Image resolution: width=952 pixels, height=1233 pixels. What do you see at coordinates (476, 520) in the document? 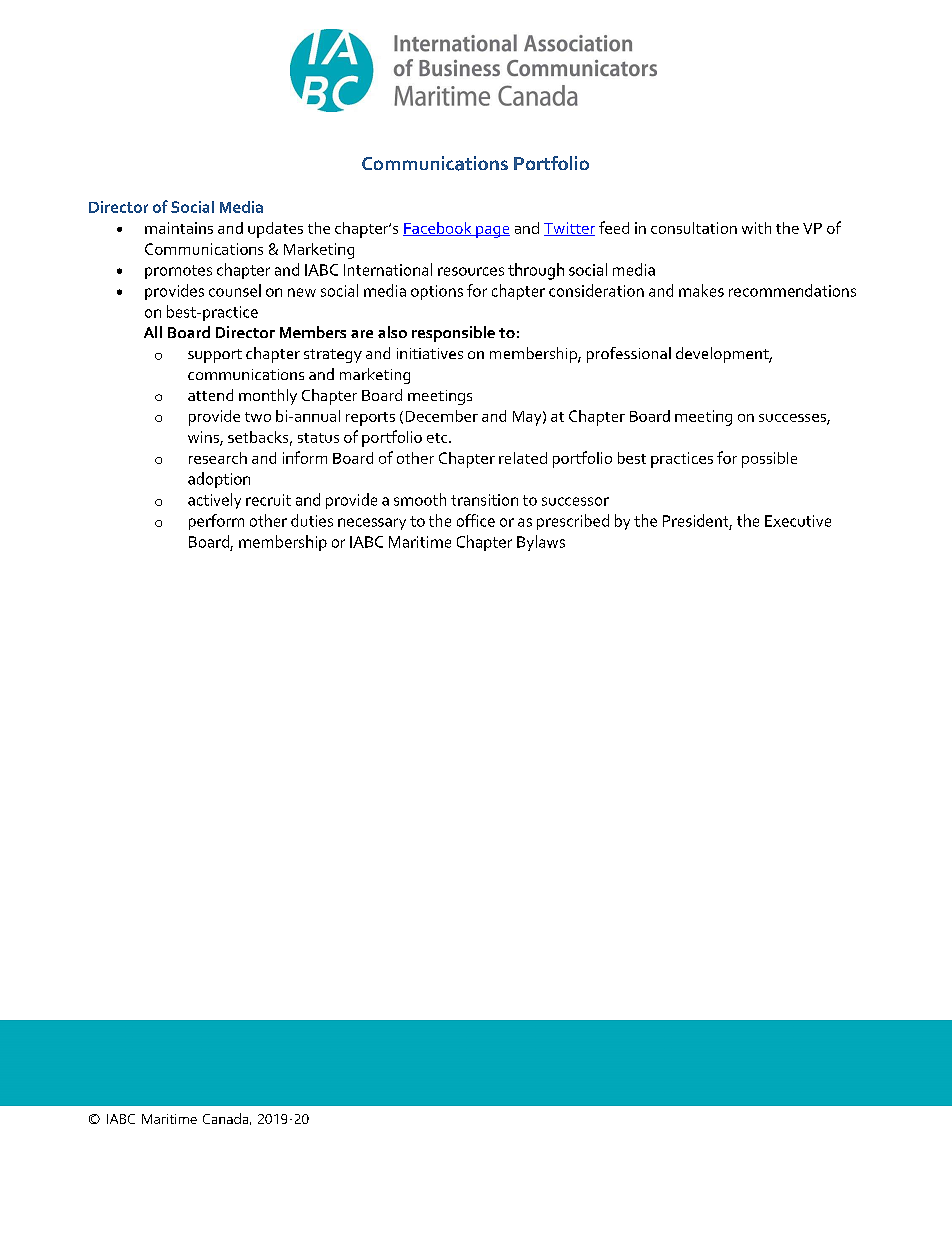
I see `office` at bounding box center [476, 520].
